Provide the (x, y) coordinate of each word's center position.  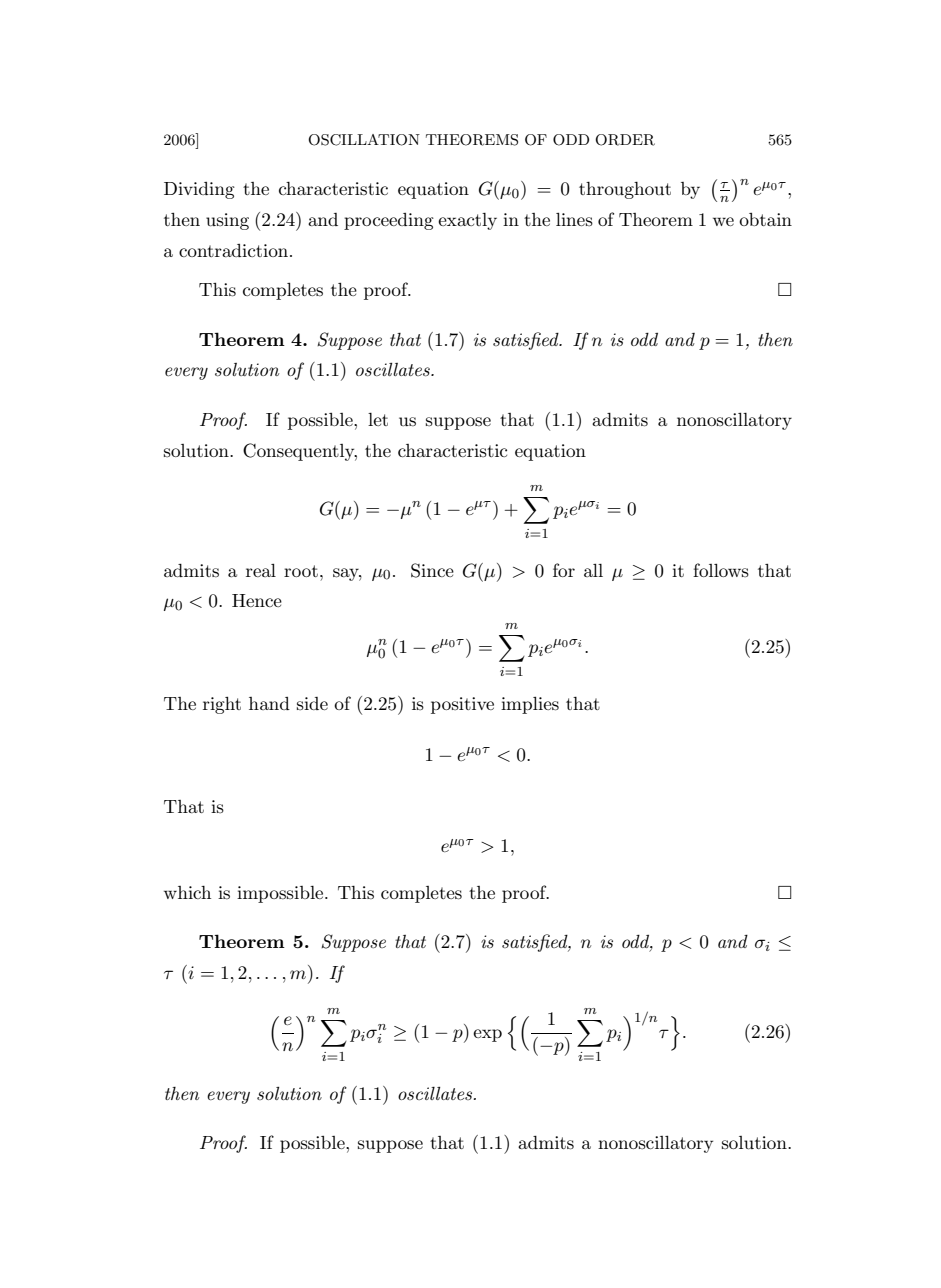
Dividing (199, 190)
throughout (625, 190)
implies (530, 705)
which (187, 892)
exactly (467, 221)
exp (487, 1035)
